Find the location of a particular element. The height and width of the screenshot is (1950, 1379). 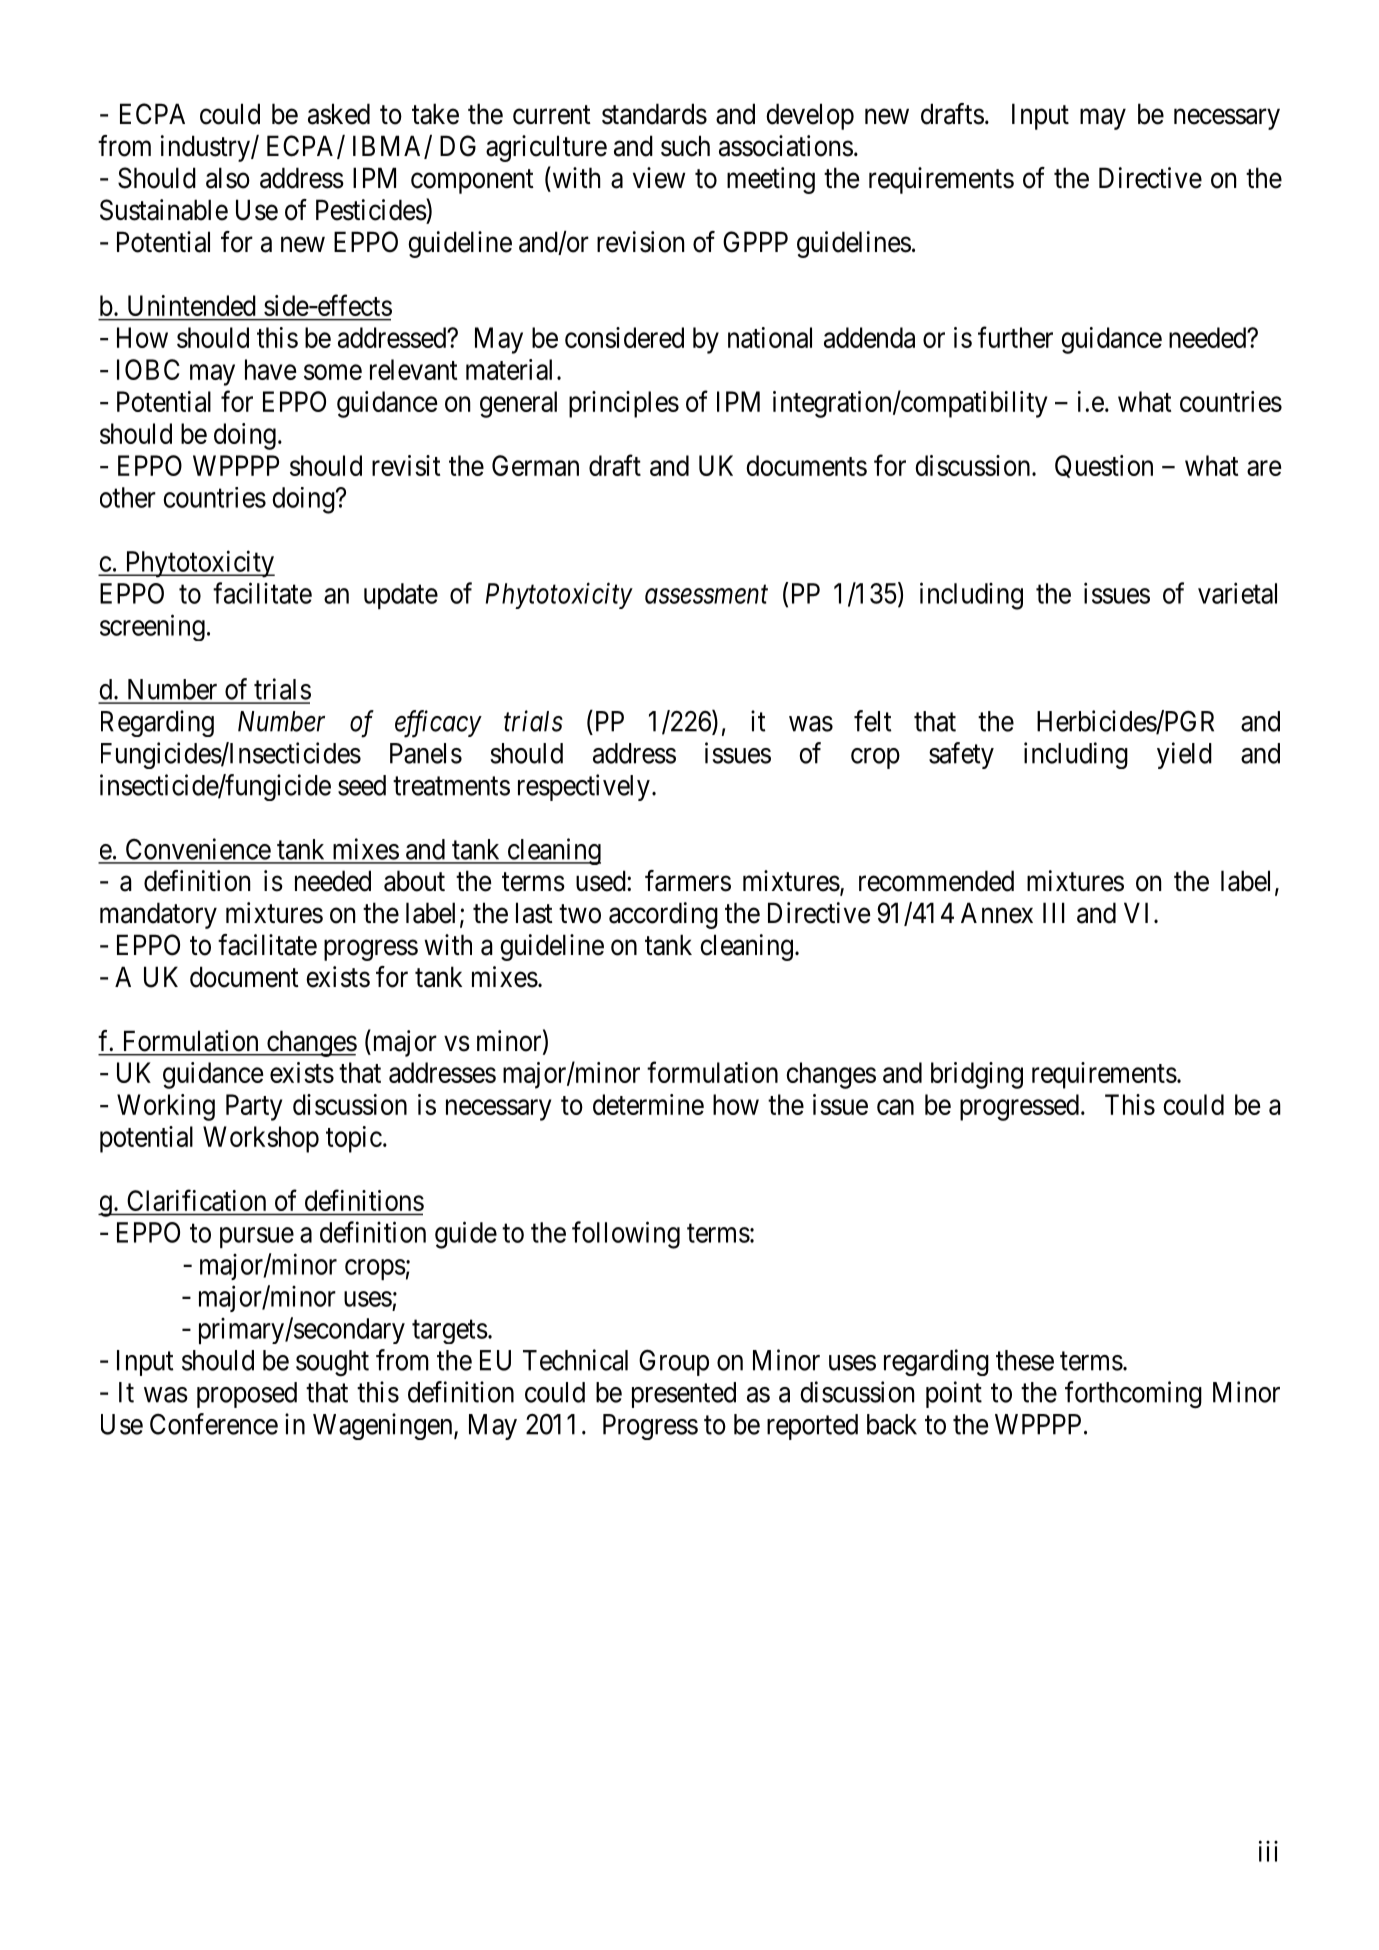

yield is located at coordinates (1184, 755).
